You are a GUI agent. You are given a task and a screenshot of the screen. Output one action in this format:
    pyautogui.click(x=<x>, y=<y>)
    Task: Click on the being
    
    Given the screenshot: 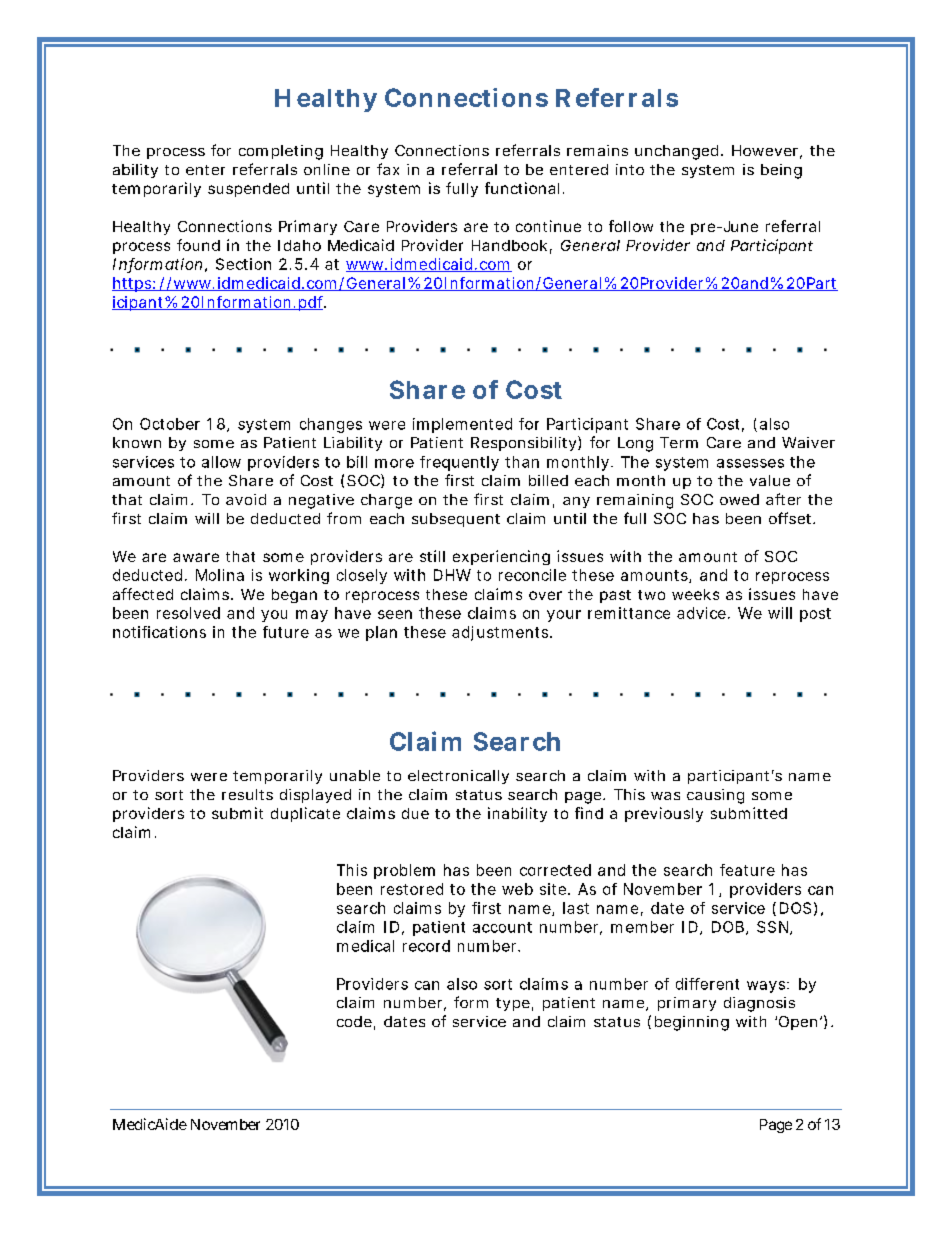 What is the action you would take?
    pyautogui.click(x=781, y=171)
